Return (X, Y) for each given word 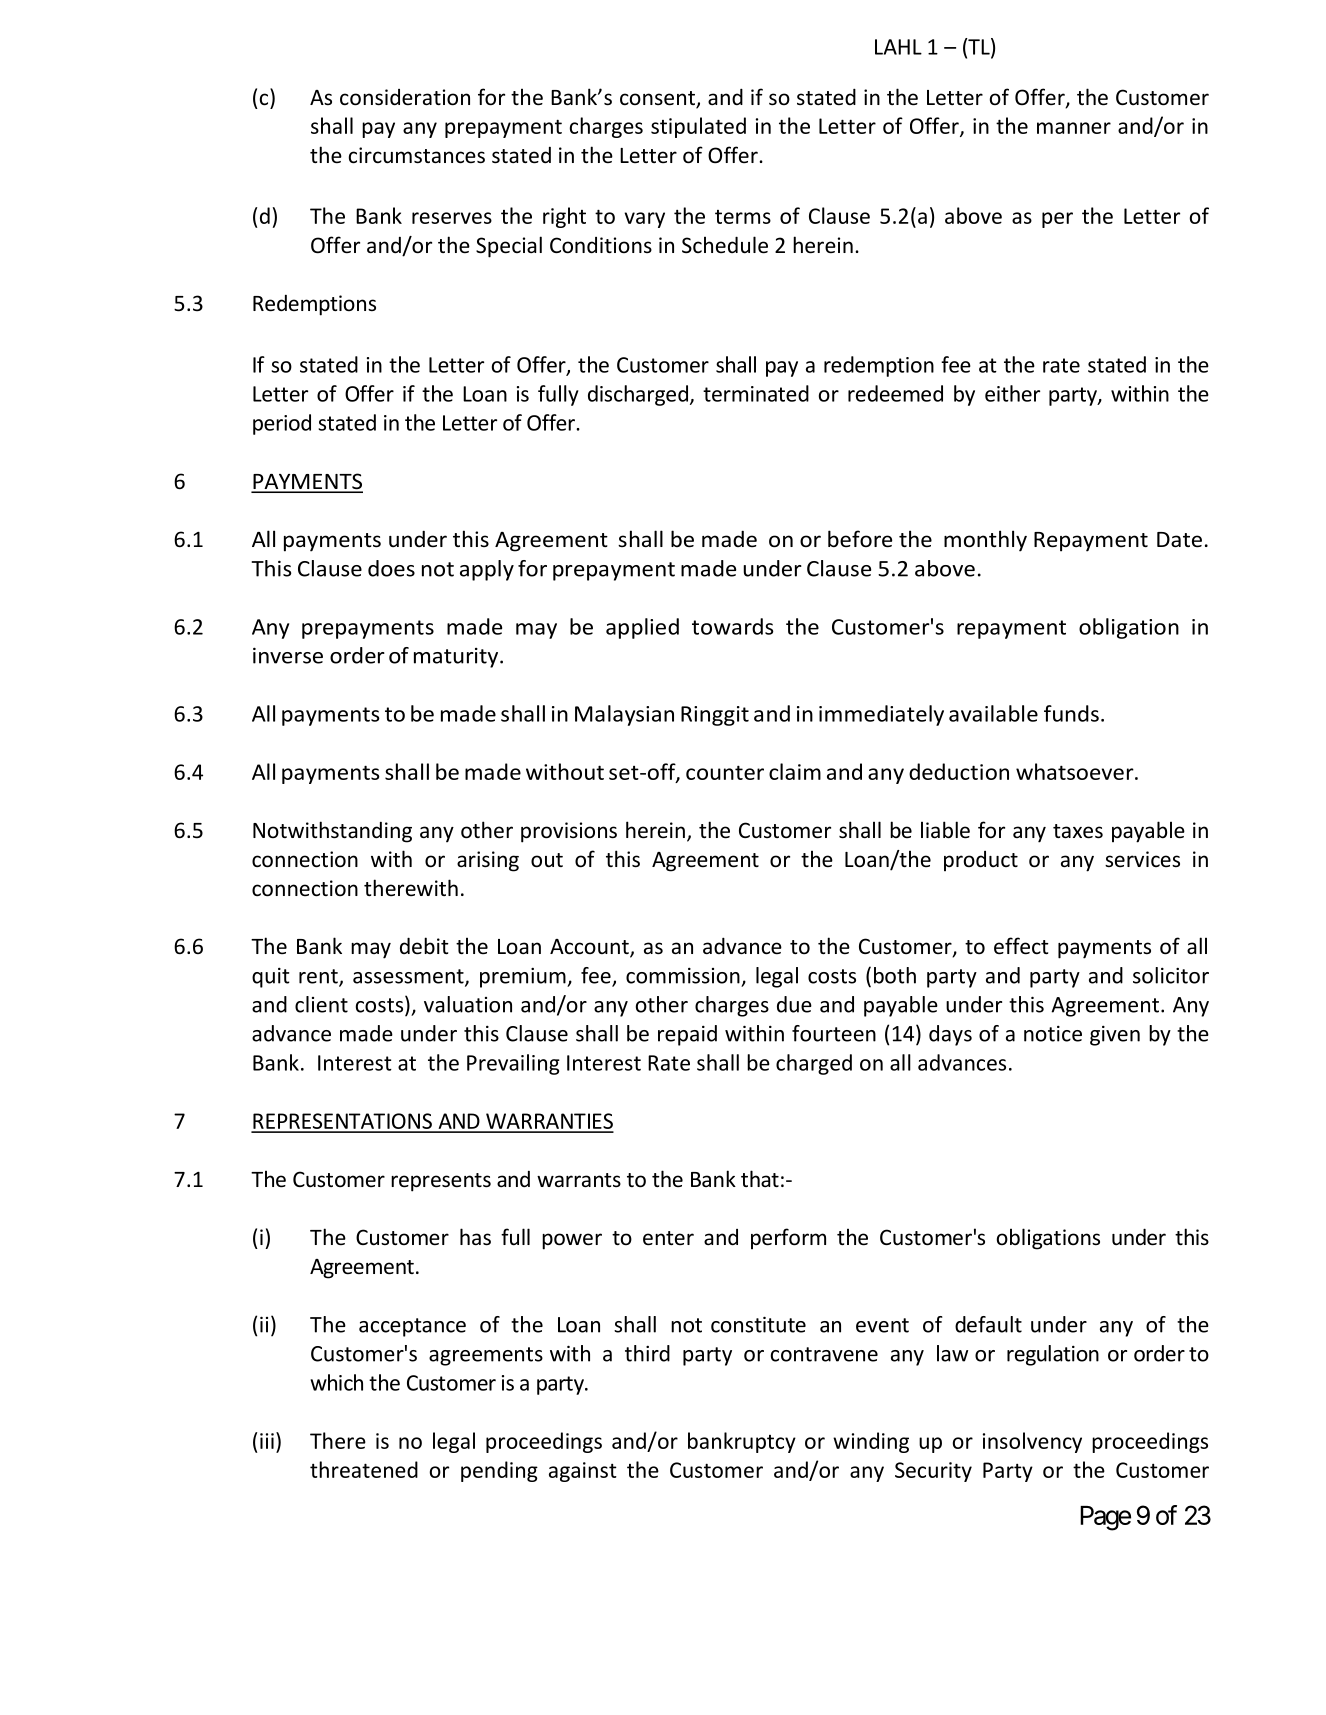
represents (441, 1182)
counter (725, 772)
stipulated (698, 127)
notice (1053, 1033)
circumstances (417, 155)
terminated (756, 393)
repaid (687, 1035)
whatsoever (1076, 771)
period (282, 424)
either (1012, 393)
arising (488, 861)
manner (1074, 128)
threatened (364, 1469)
